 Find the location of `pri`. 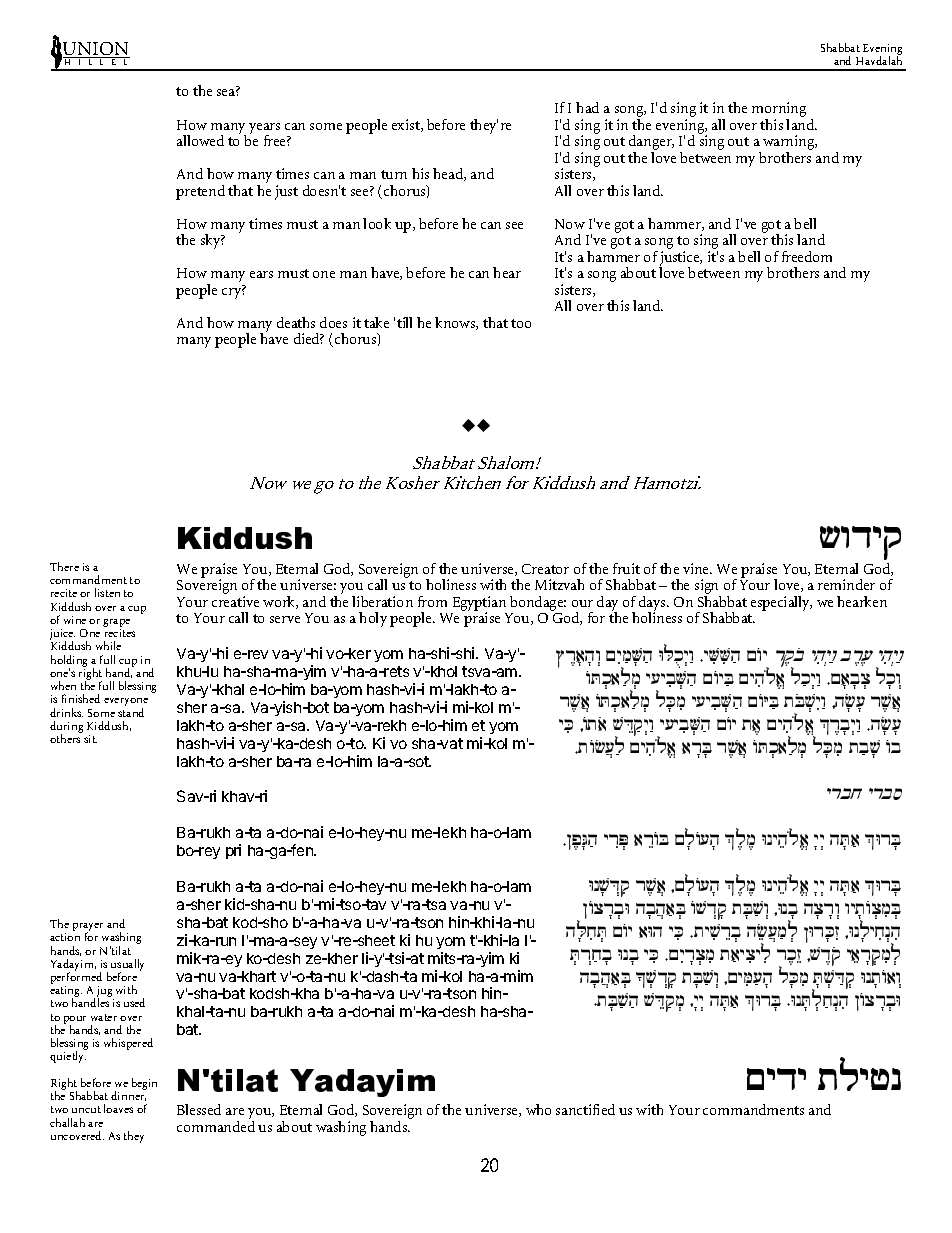

pri is located at coordinates (233, 851).
